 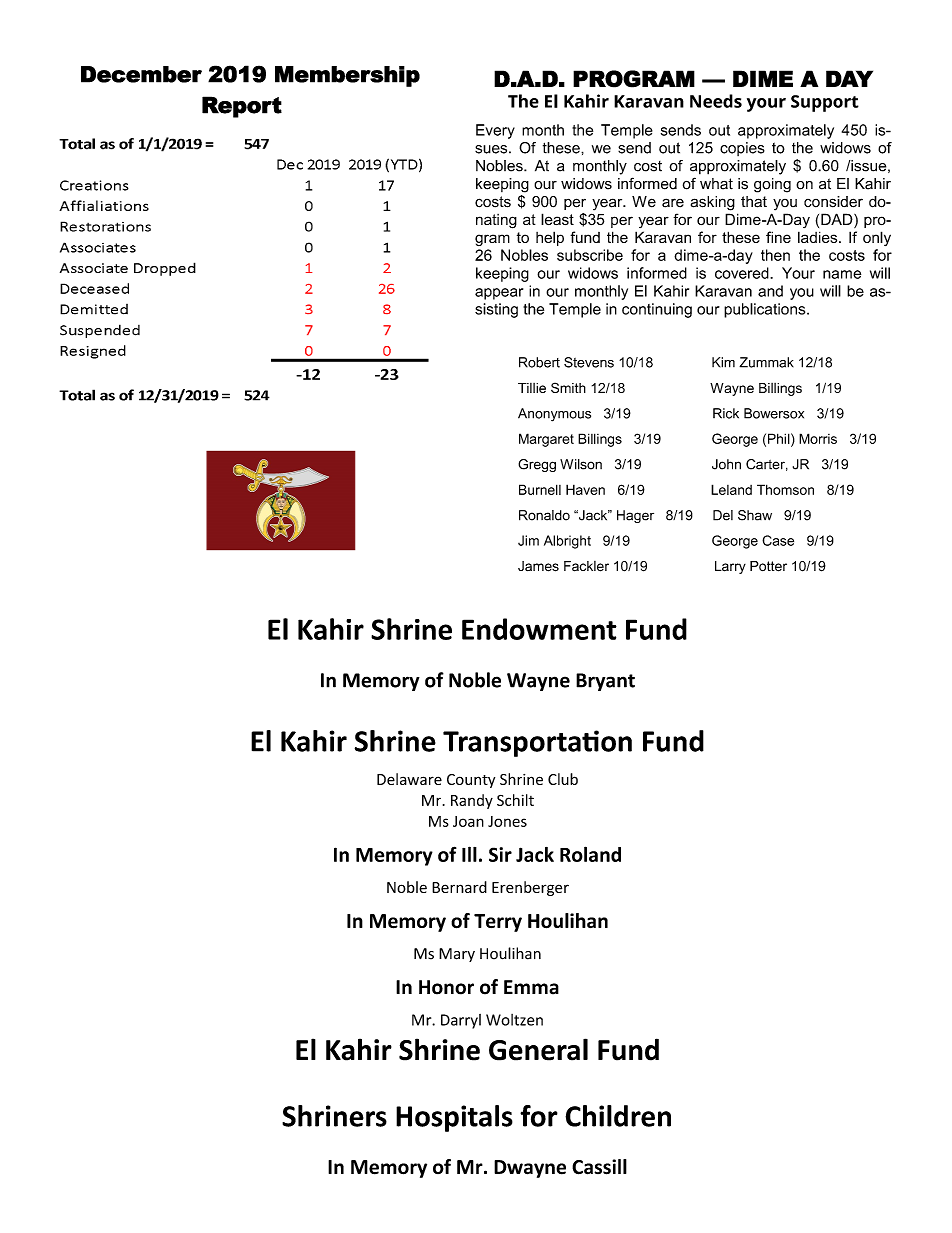 I want to click on Transportation, so click(x=537, y=743).
